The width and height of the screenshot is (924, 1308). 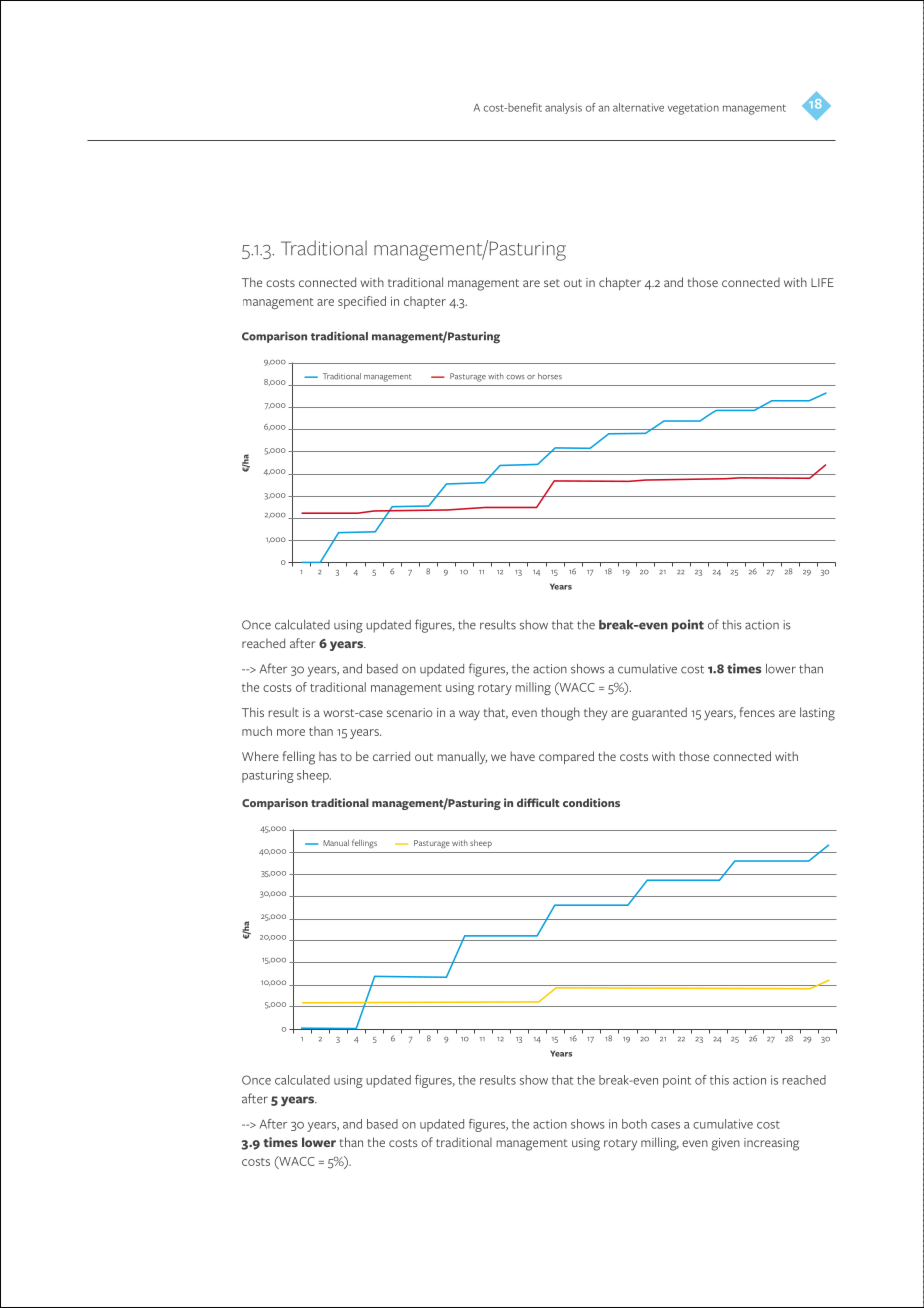 I want to click on specified, so click(x=362, y=302).
